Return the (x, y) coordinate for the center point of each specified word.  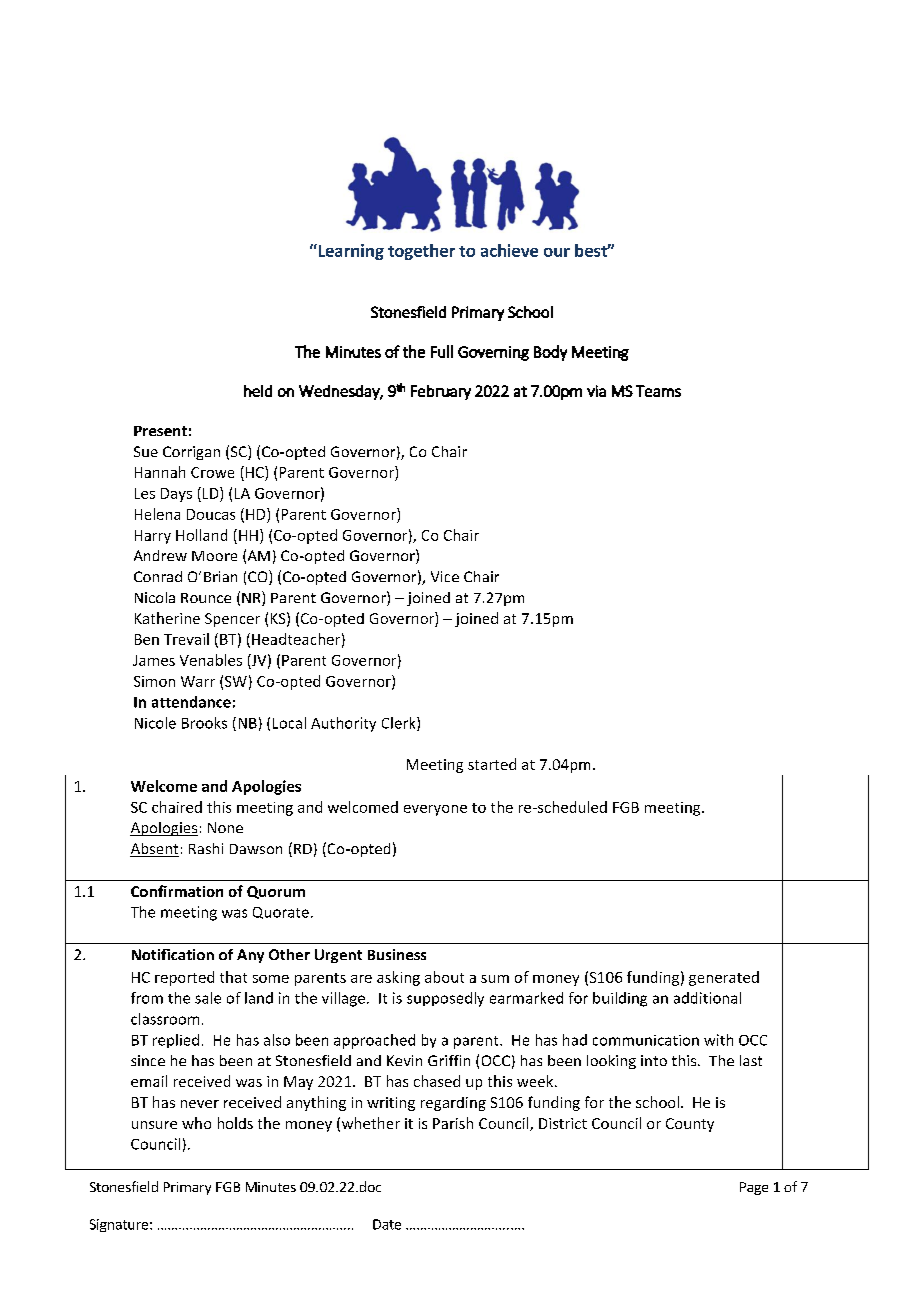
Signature (119, 1225)
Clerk (400, 724)
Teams (658, 391)
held (258, 391)
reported (184, 978)
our (557, 252)
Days (176, 495)
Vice (445, 576)
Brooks (204, 723)
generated (724, 978)
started (492, 764)
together (421, 252)
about (444, 977)
